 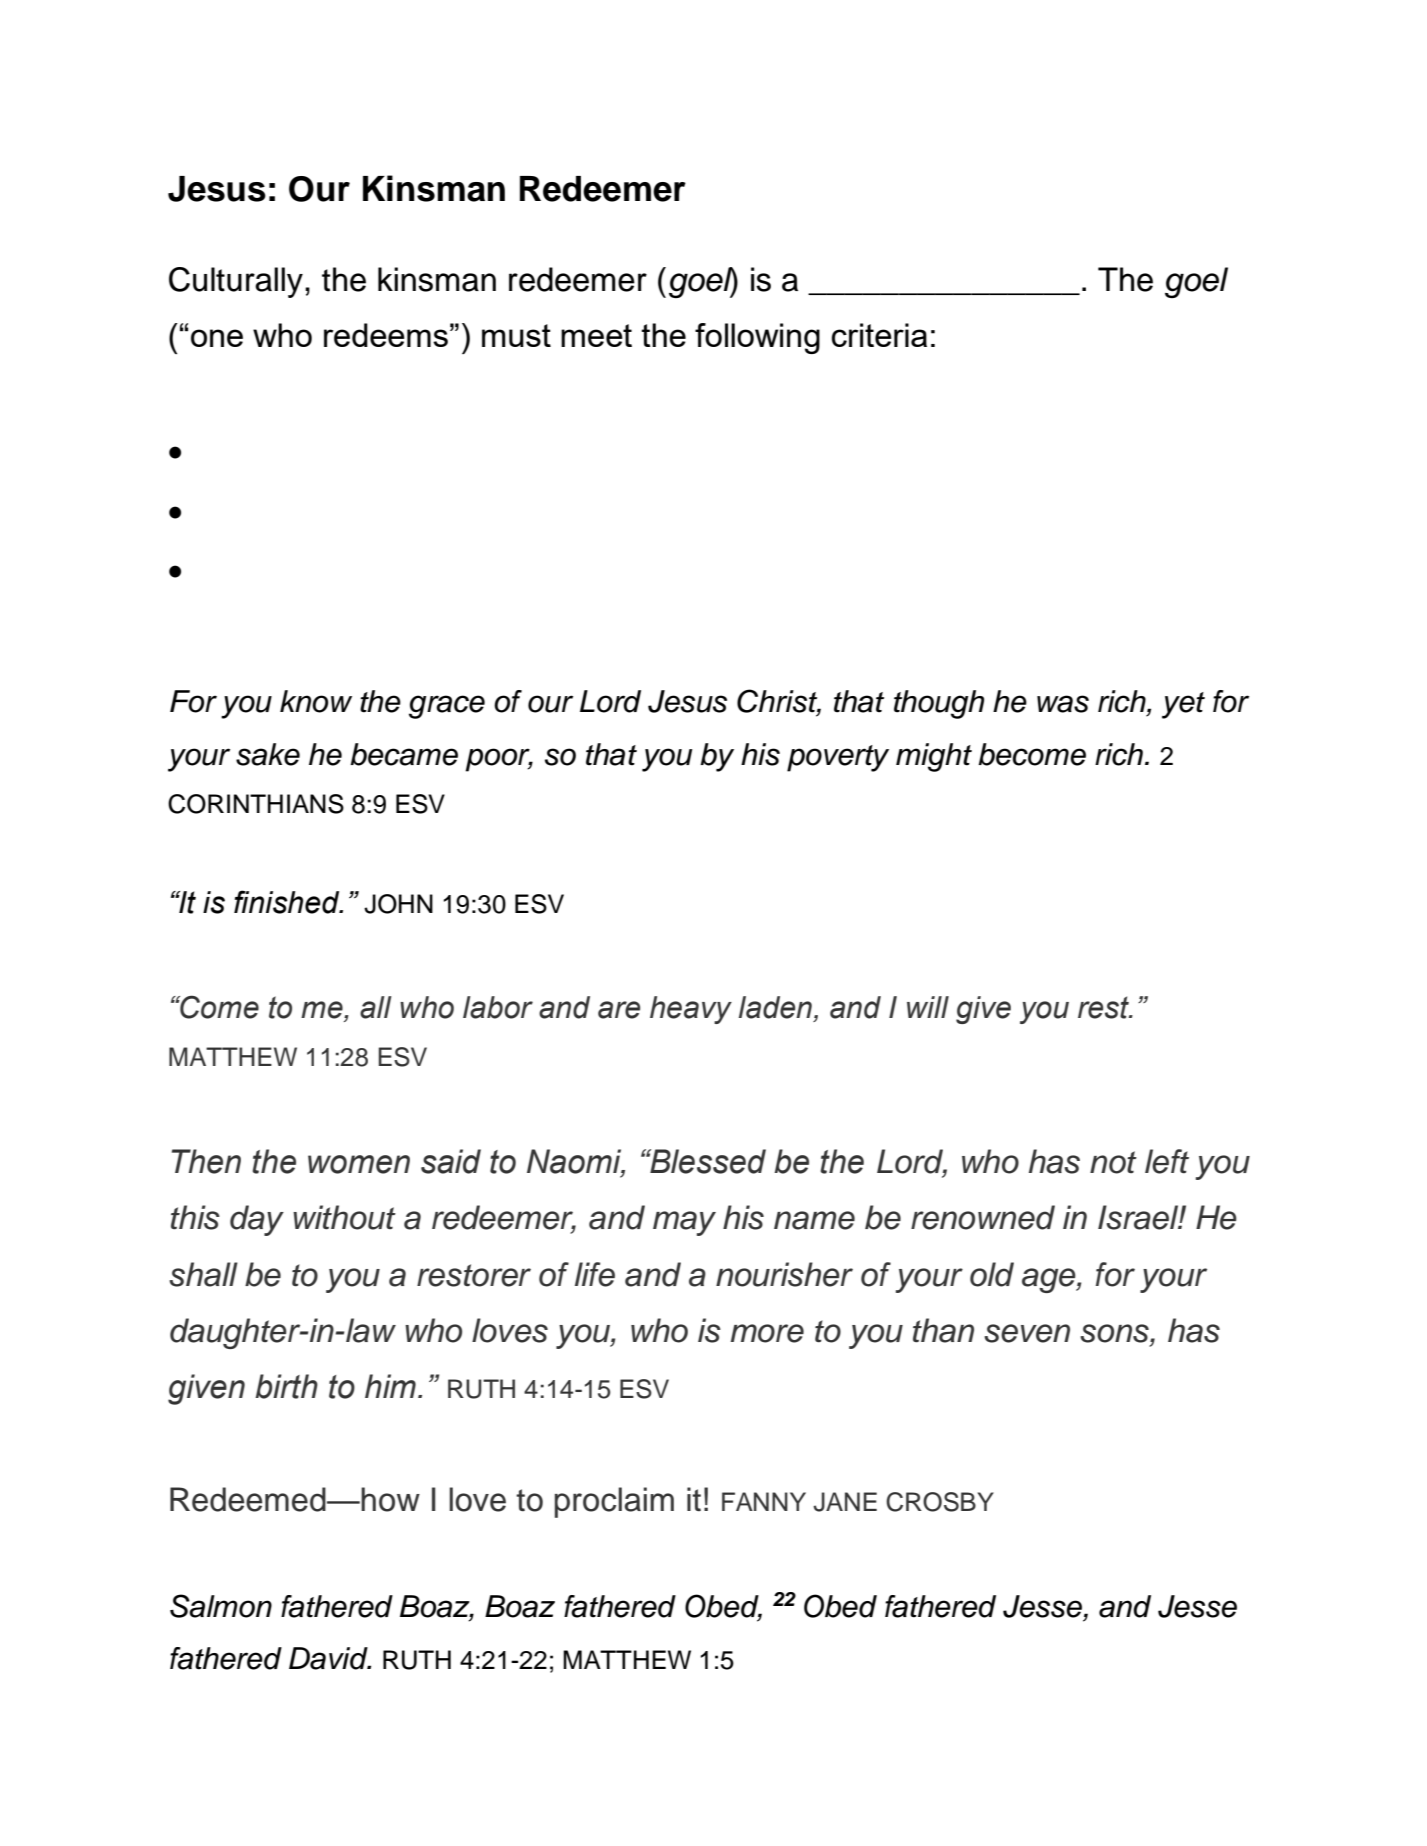 I want to click on know, so click(x=316, y=701).
